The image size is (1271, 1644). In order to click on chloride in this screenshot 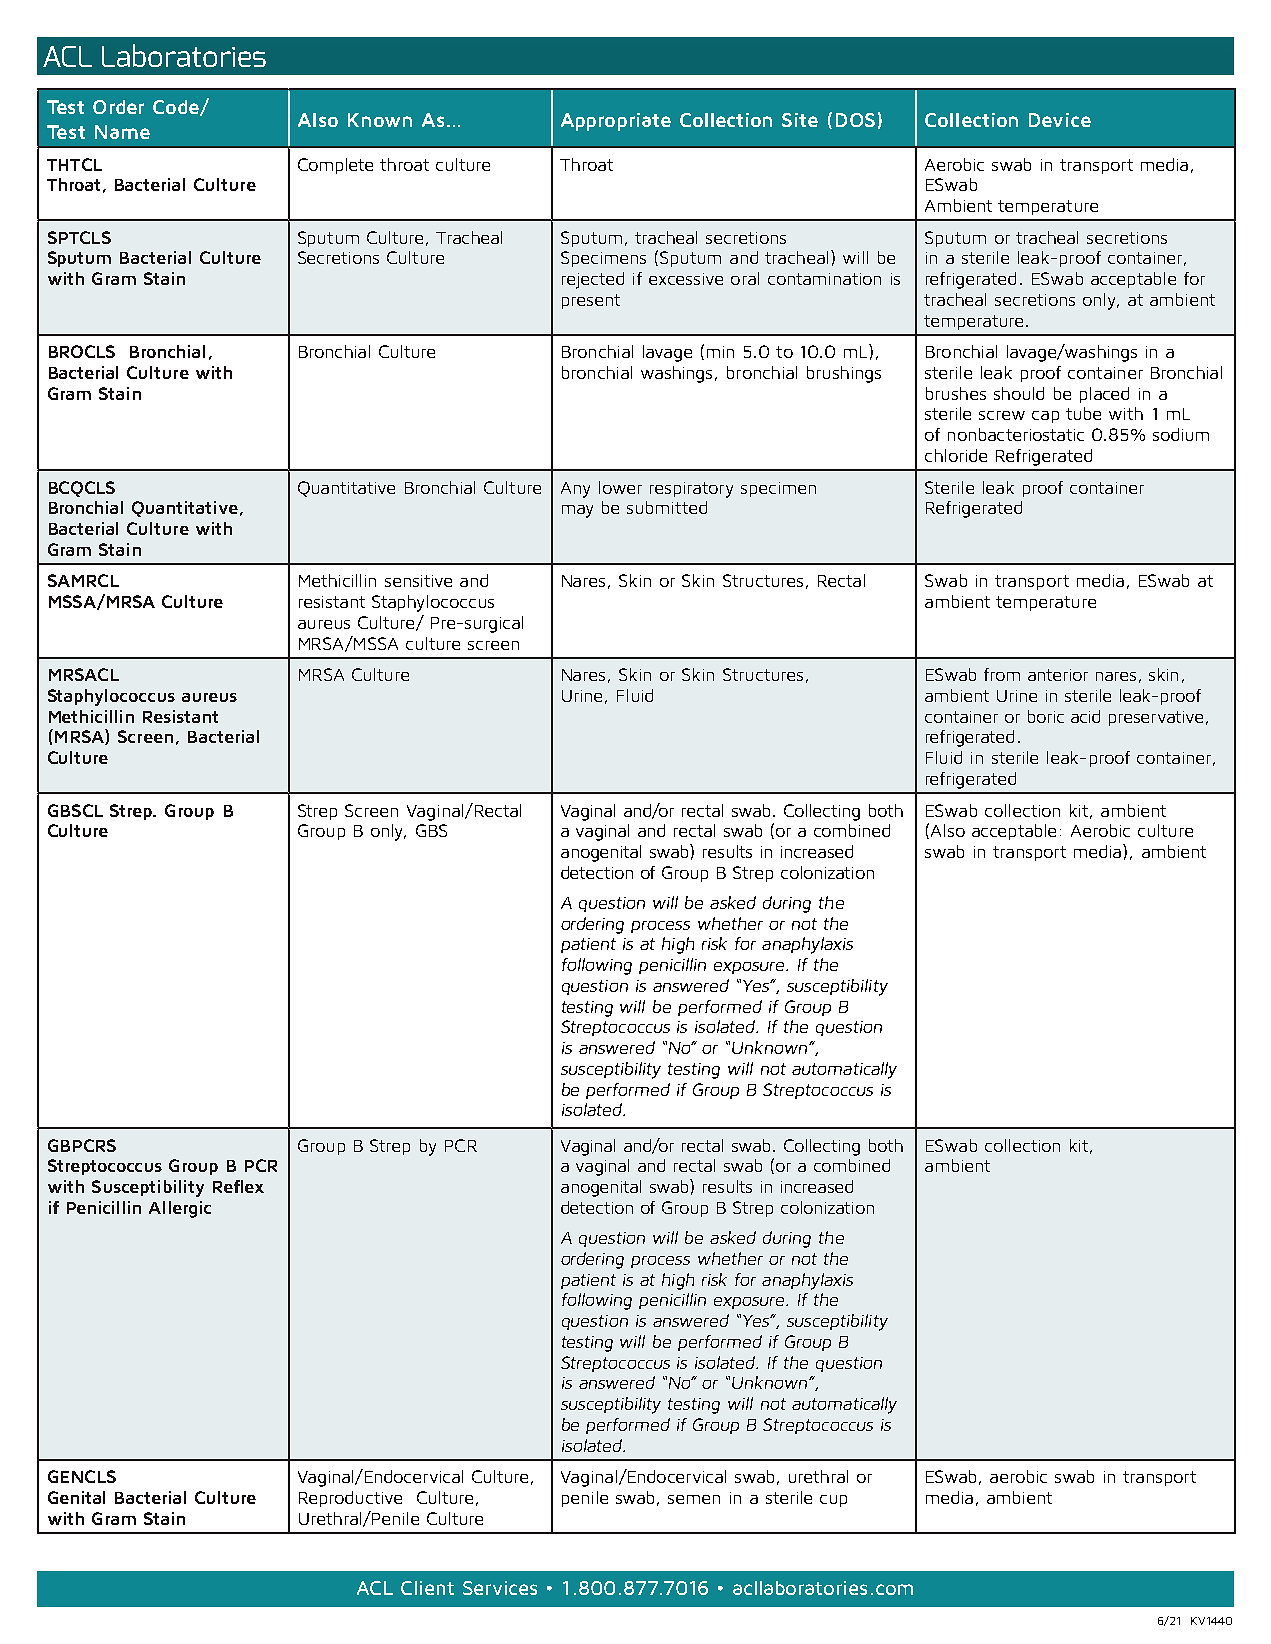, I will do `click(956, 455)`.
